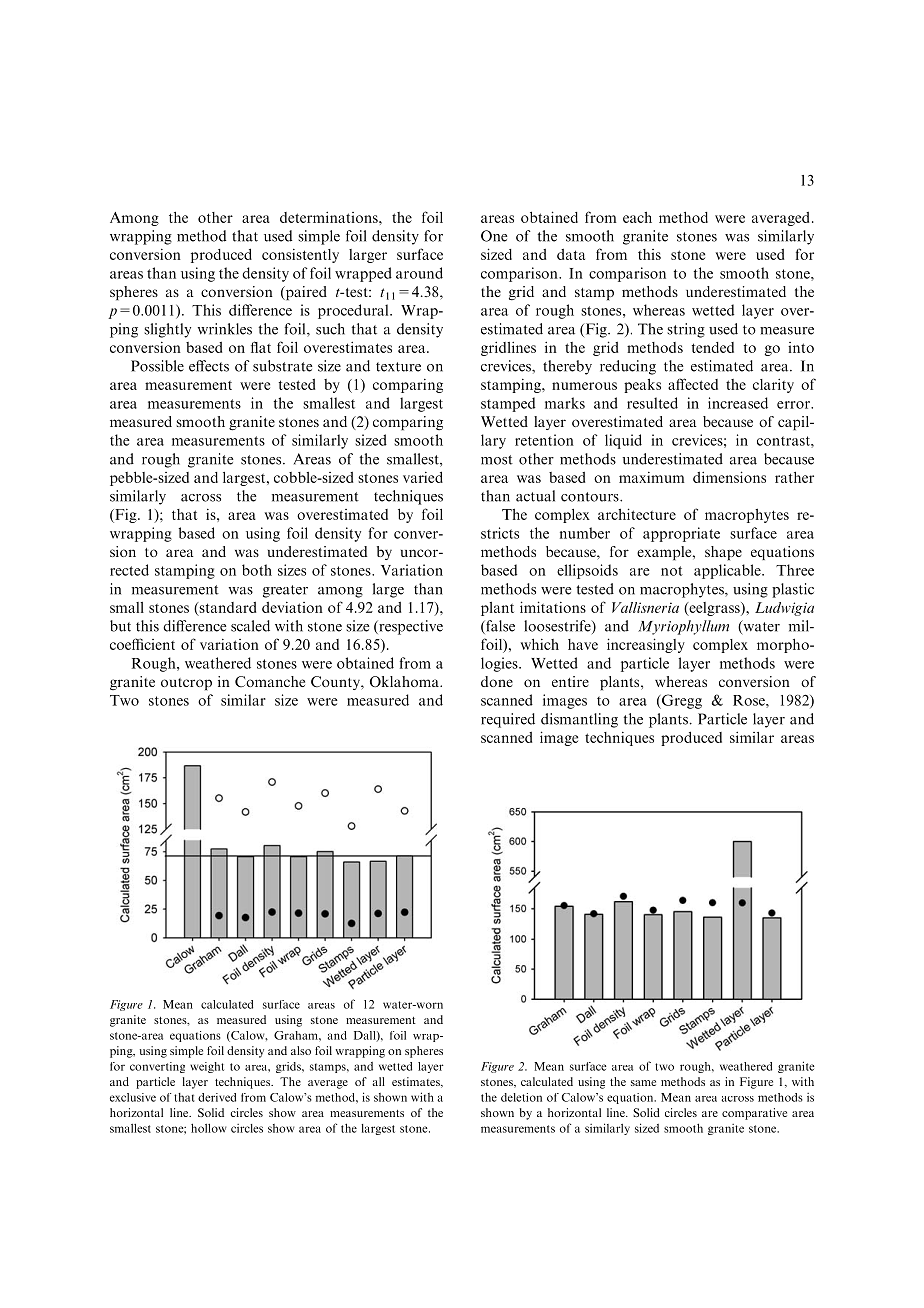 The height and width of the document is (1308, 924). What do you see at coordinates (217, 1097) in the document?
I see `derived` at bounding box center [217, 1097].
